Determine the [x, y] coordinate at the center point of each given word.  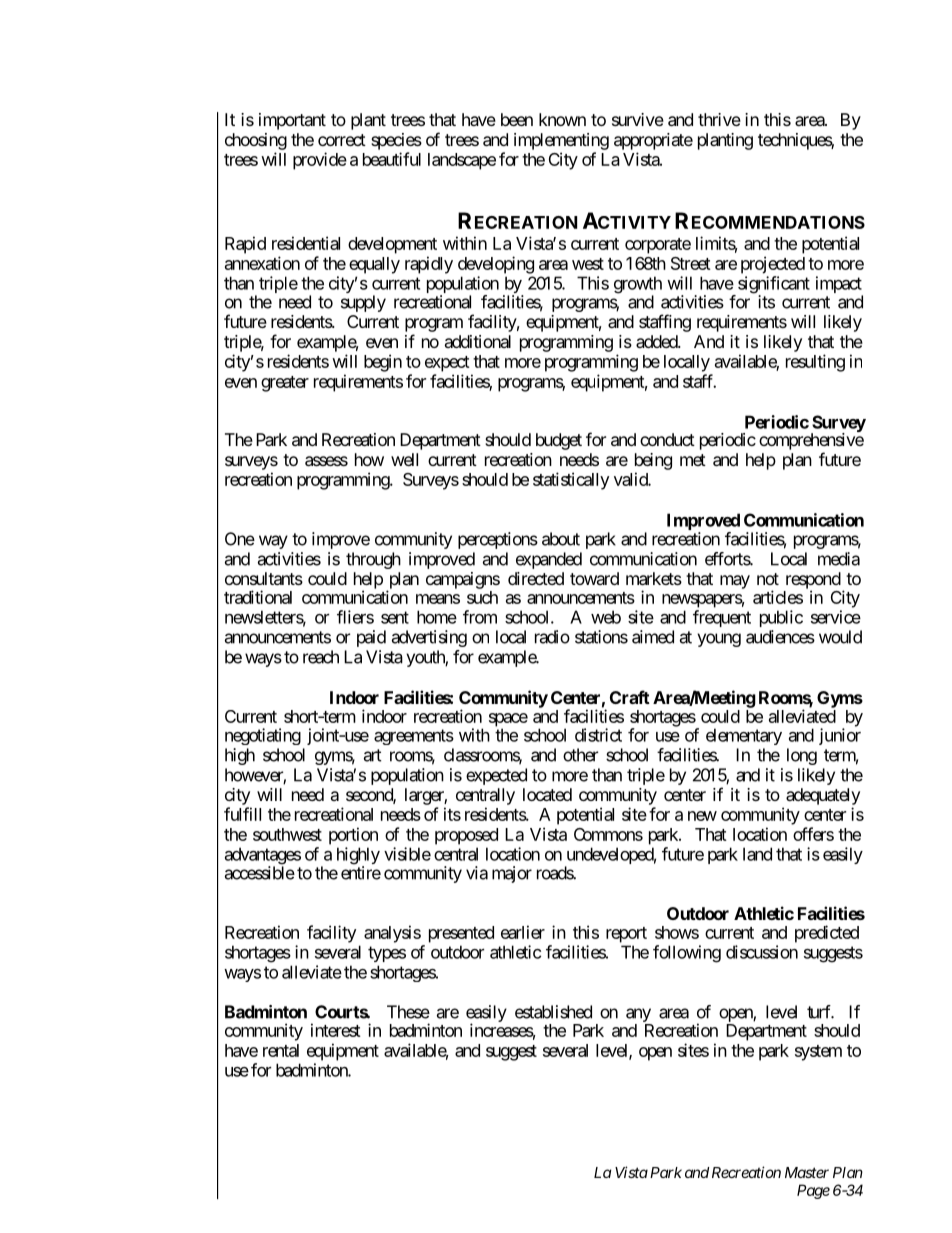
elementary [744, 736]
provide [320, 161]
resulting [815, 363]
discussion [762, 952]
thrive [719, 119]
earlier [523, 932]
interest [336, 1030]
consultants [264, 578]
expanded [549, 560]
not [768, 579]
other [580, 755]
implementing [561, 141]
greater [285, 384]
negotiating [263, 736]
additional [478, 341]
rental [281, 1050]
